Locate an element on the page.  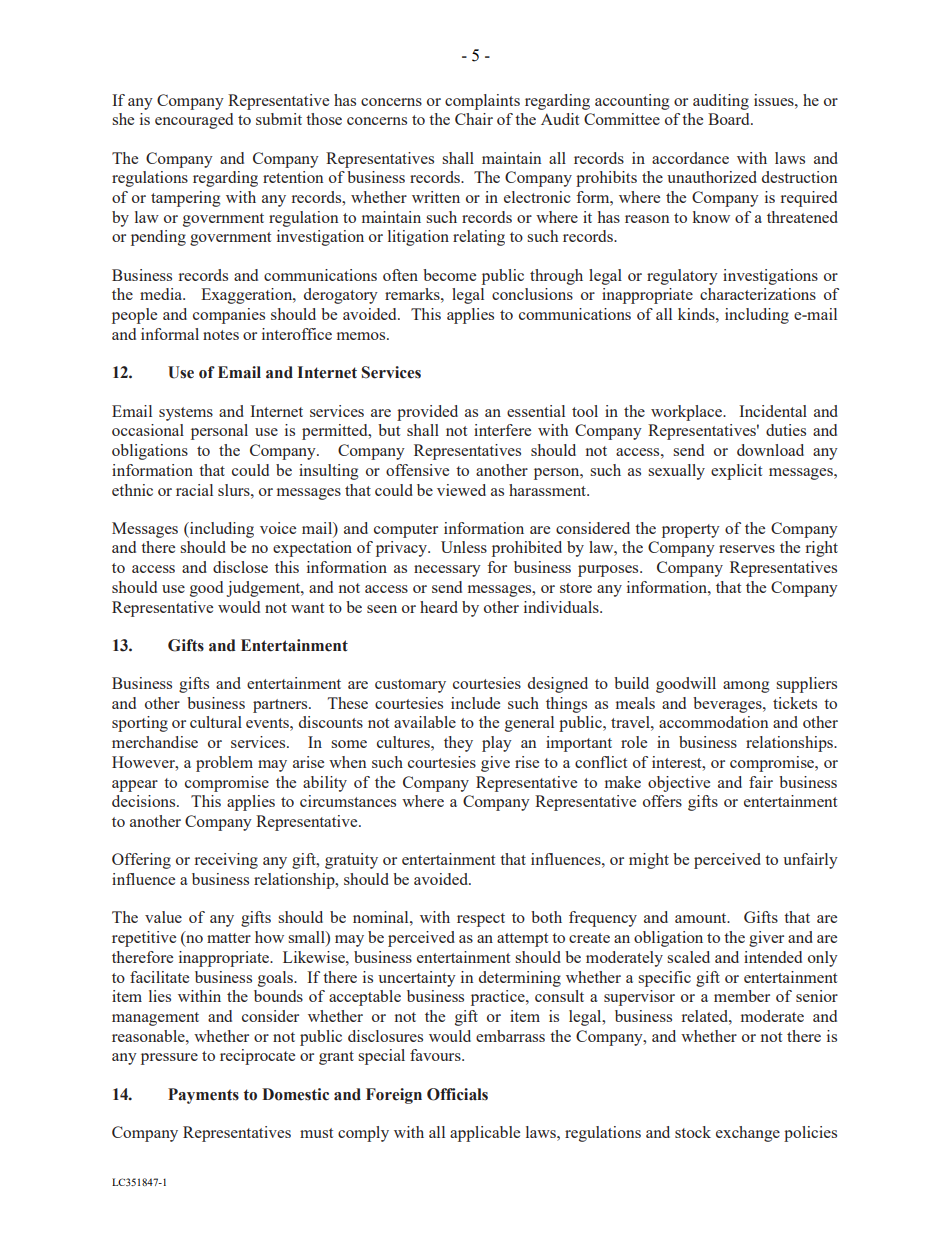
reserves is located at coordinates (747, 549).
